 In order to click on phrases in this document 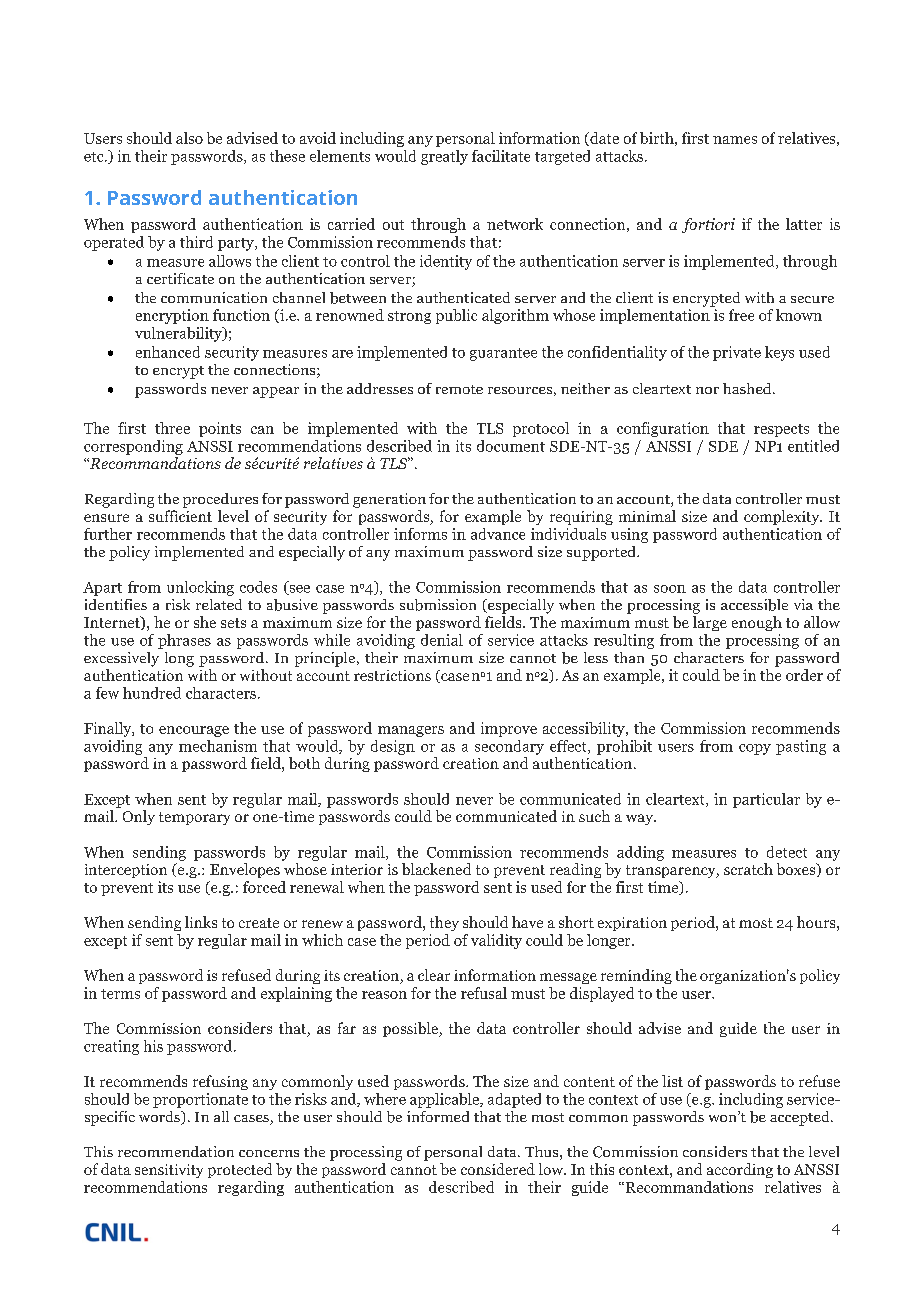, I will do `click(184, 641)`.
